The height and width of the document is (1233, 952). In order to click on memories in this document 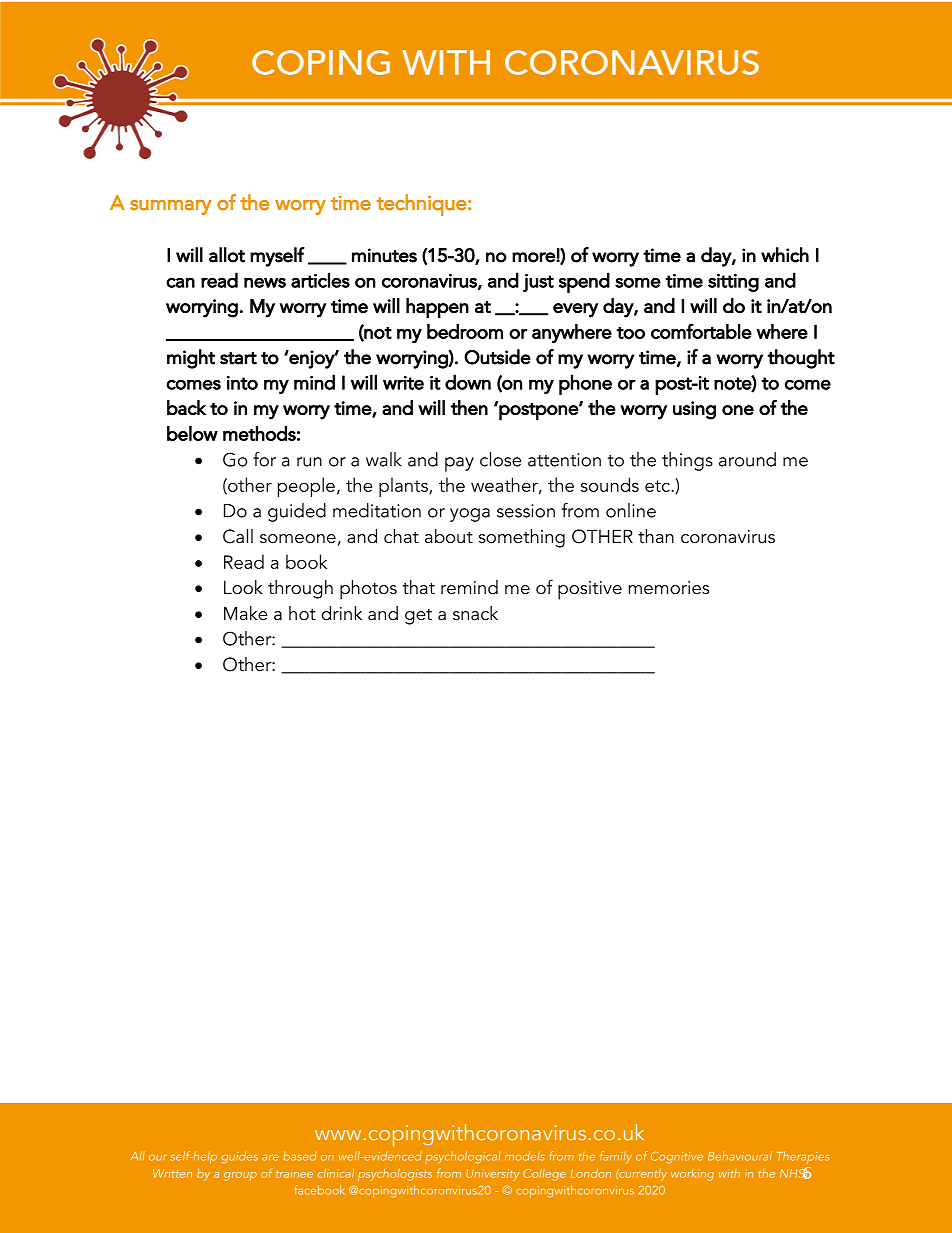, I will do `click(669, 588)`.
